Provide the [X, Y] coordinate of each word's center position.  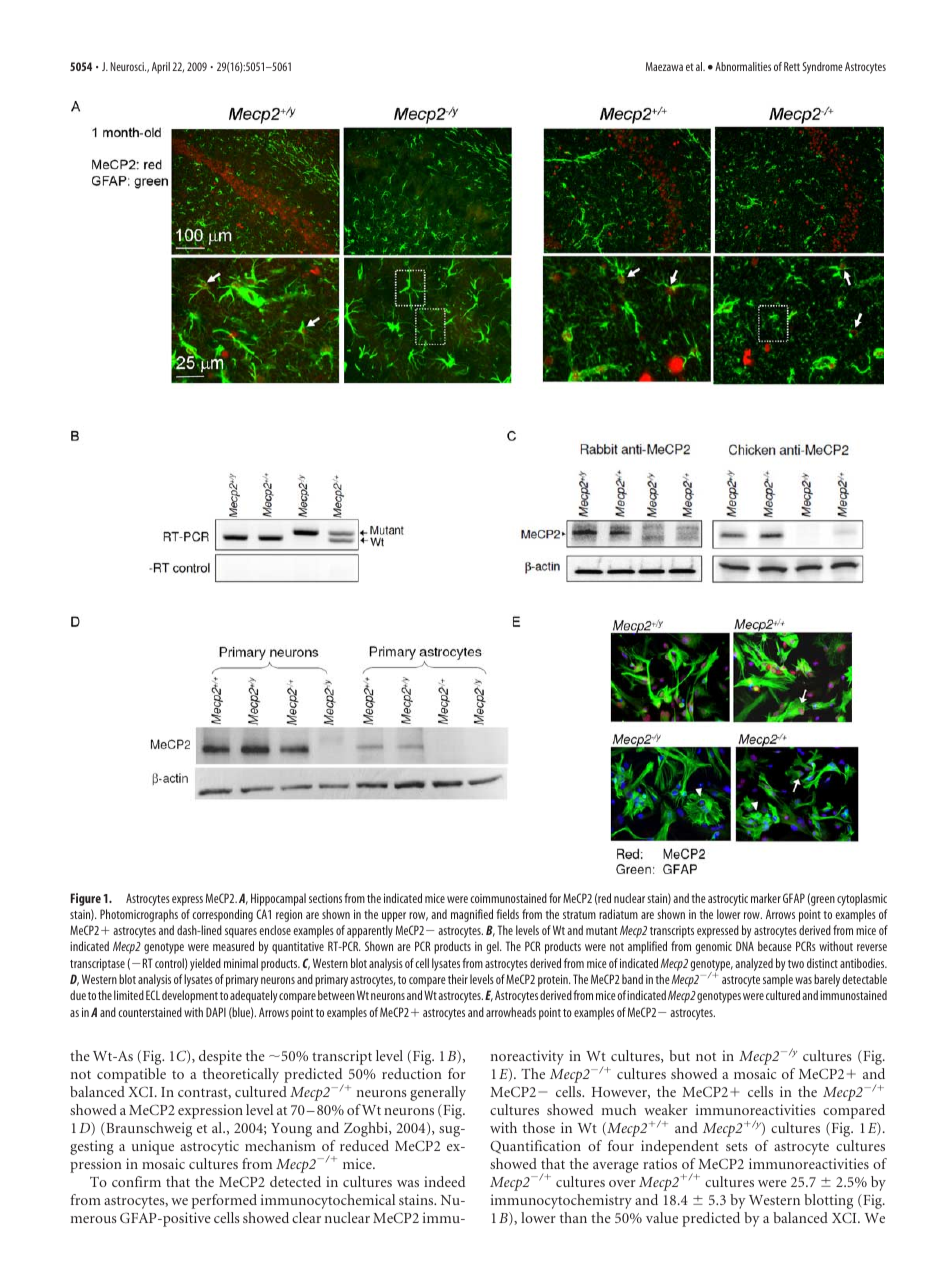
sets [736, 1146]
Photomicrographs [139, 915]
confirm [136, 1181]
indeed [444, 1181]
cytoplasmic [862, 899]
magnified [472, 915]
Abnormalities [743, 66]
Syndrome [822, 68]
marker [766, 898]
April [161, 68]
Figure [86, 899]
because [775, 946]
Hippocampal [278, 899]
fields [507, 914]
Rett [792, 66]
